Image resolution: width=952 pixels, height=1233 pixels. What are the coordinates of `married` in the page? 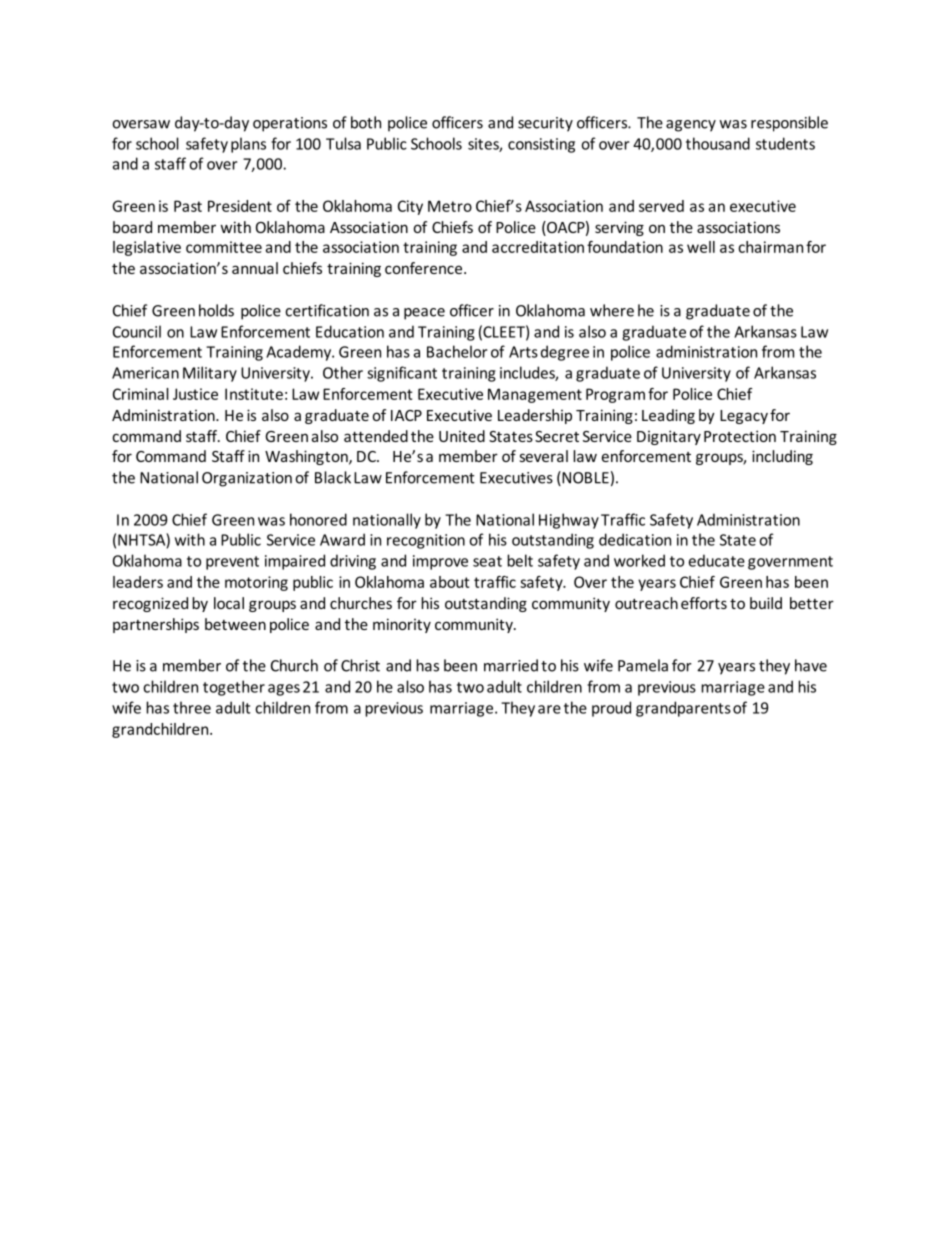 It's located at (511, 665).
